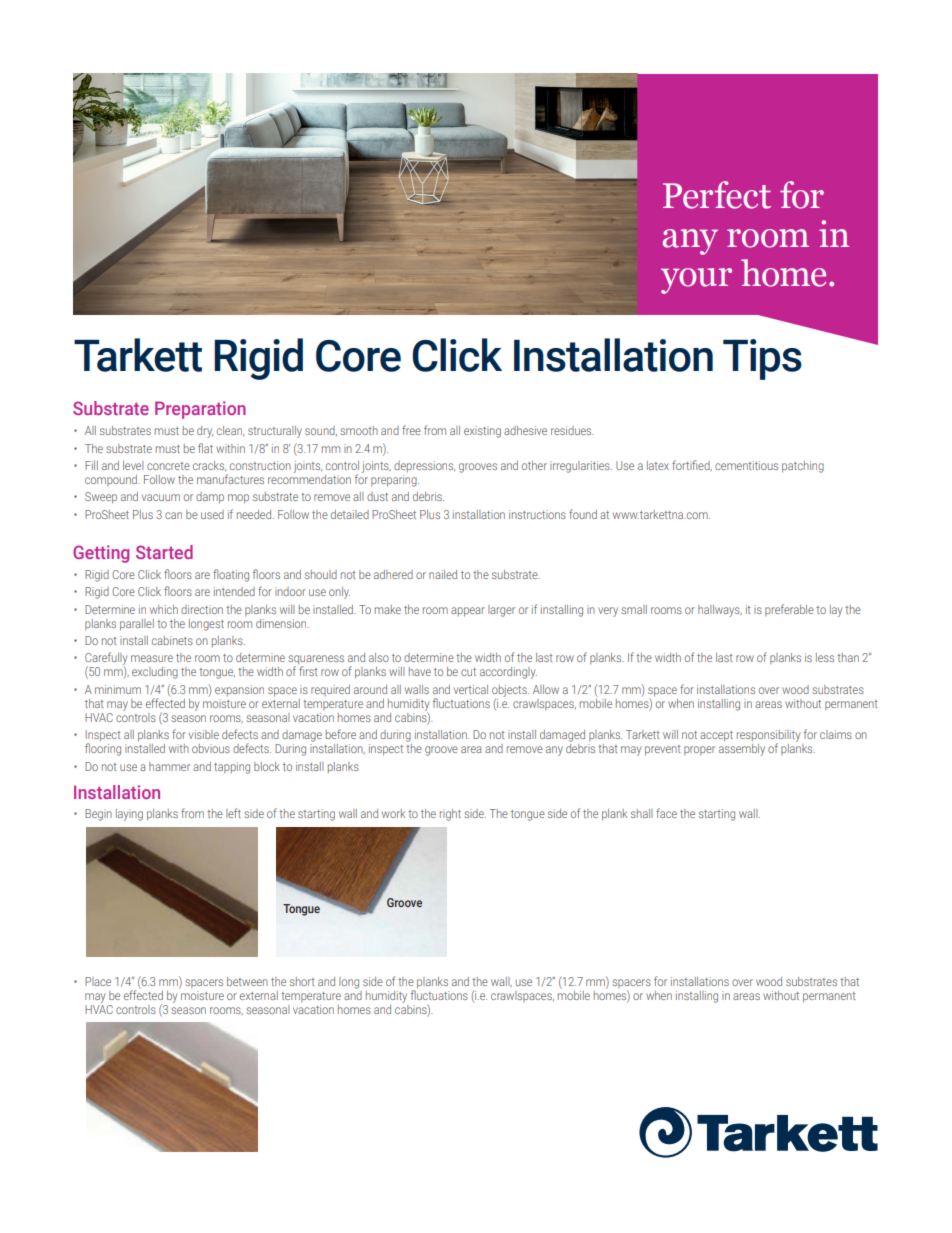  I want to click on right, so click(450, 815).
